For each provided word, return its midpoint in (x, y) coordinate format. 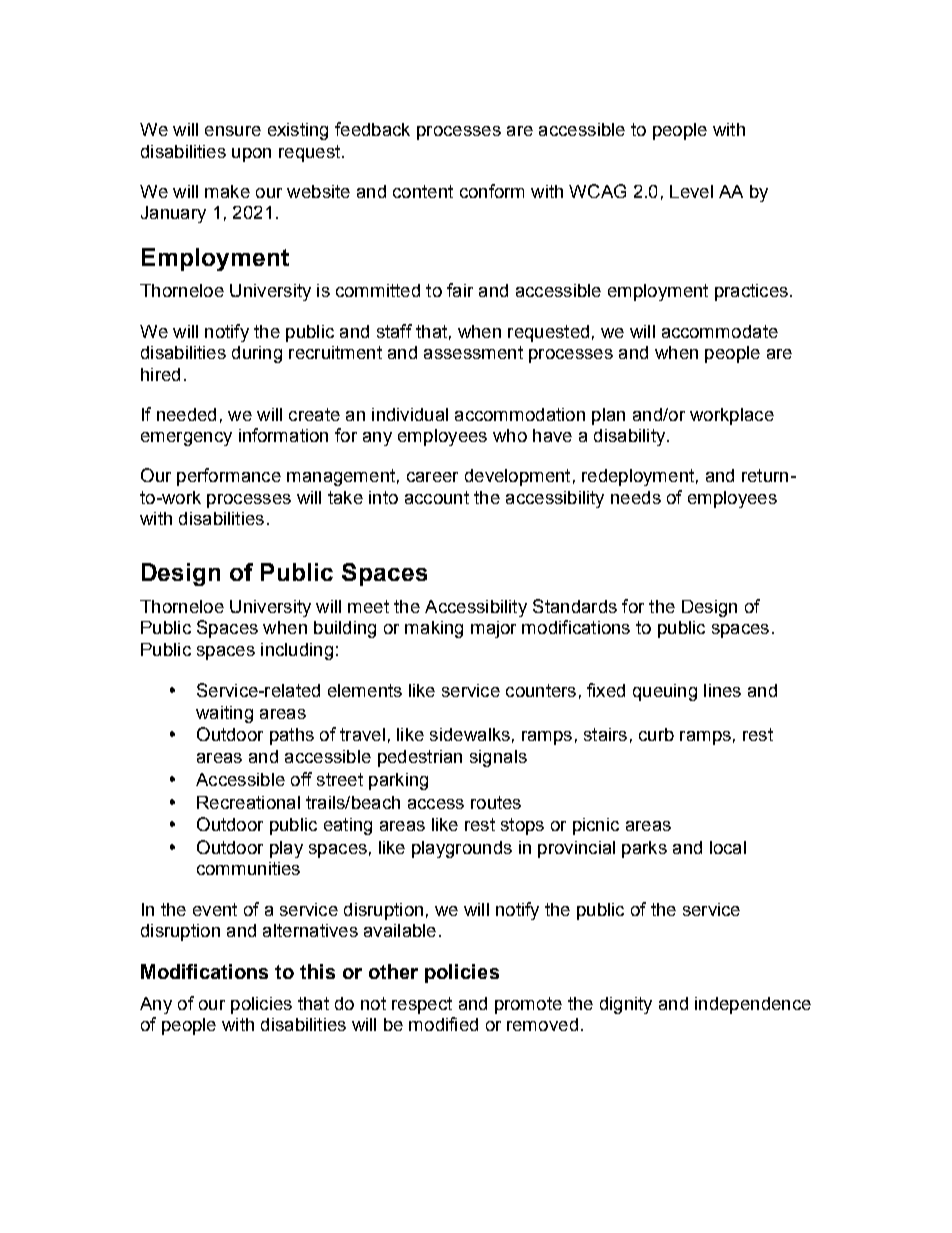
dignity (626, 1005)
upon (251, 155)
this (317, 971)
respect (422, 1005)
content (423, 191)
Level (691, 191)
